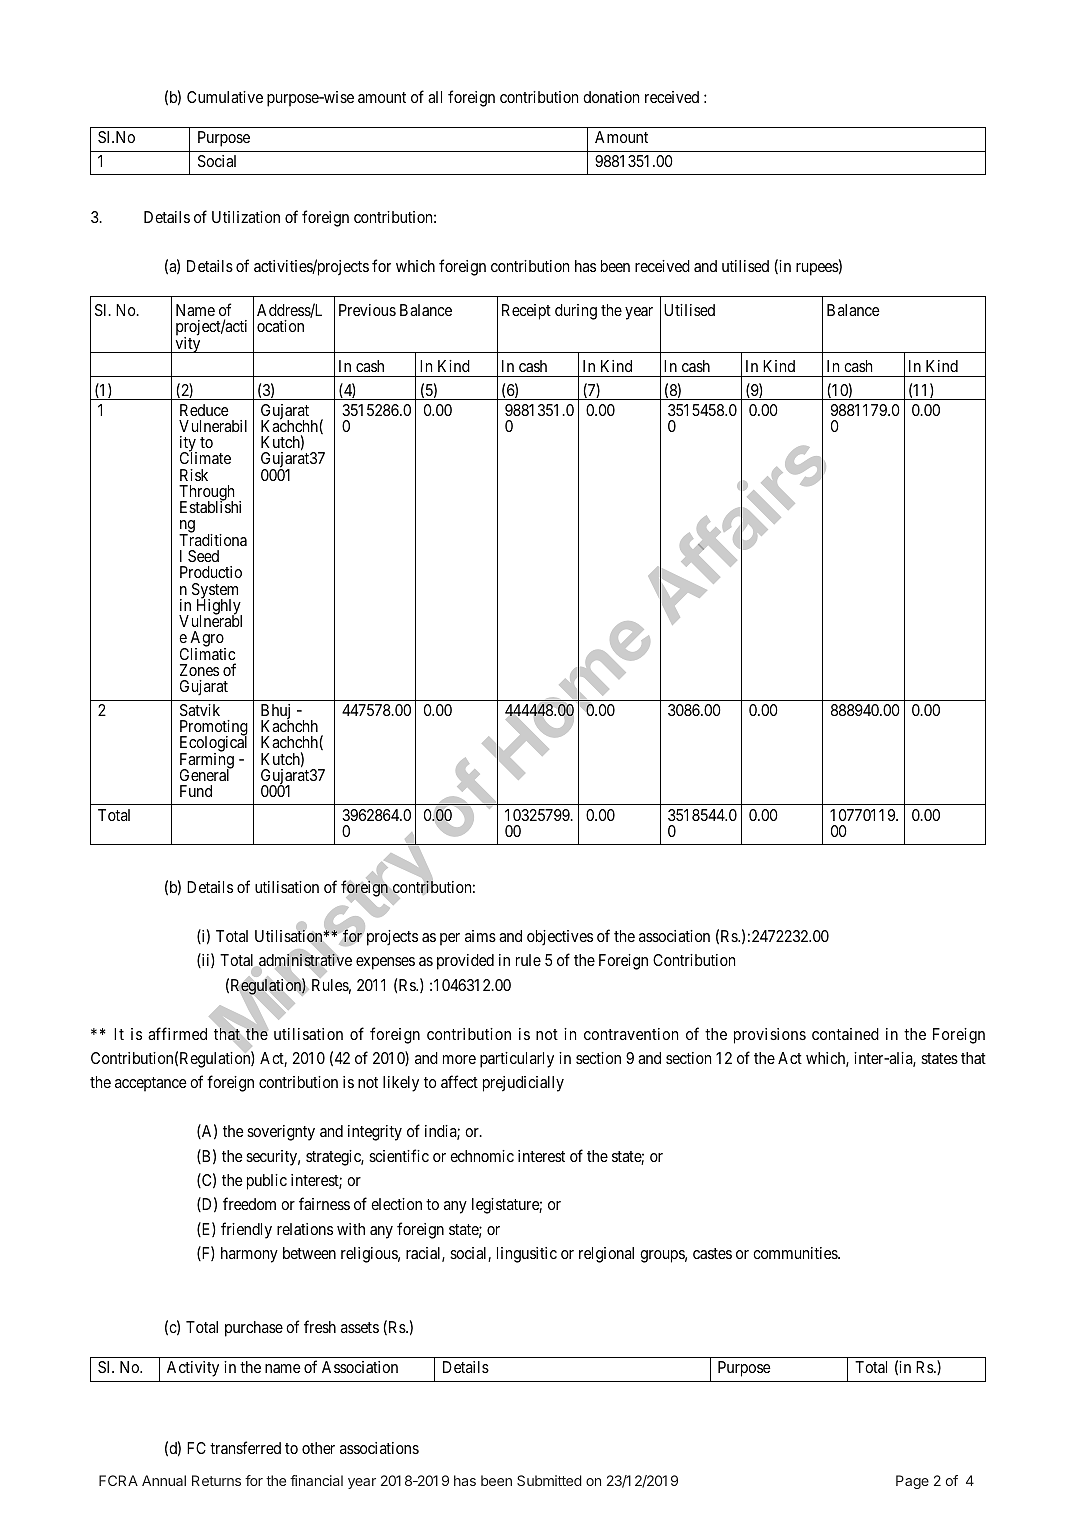  Describe the element at coordinates (206, 774) in the document. I see `General` at that location.
